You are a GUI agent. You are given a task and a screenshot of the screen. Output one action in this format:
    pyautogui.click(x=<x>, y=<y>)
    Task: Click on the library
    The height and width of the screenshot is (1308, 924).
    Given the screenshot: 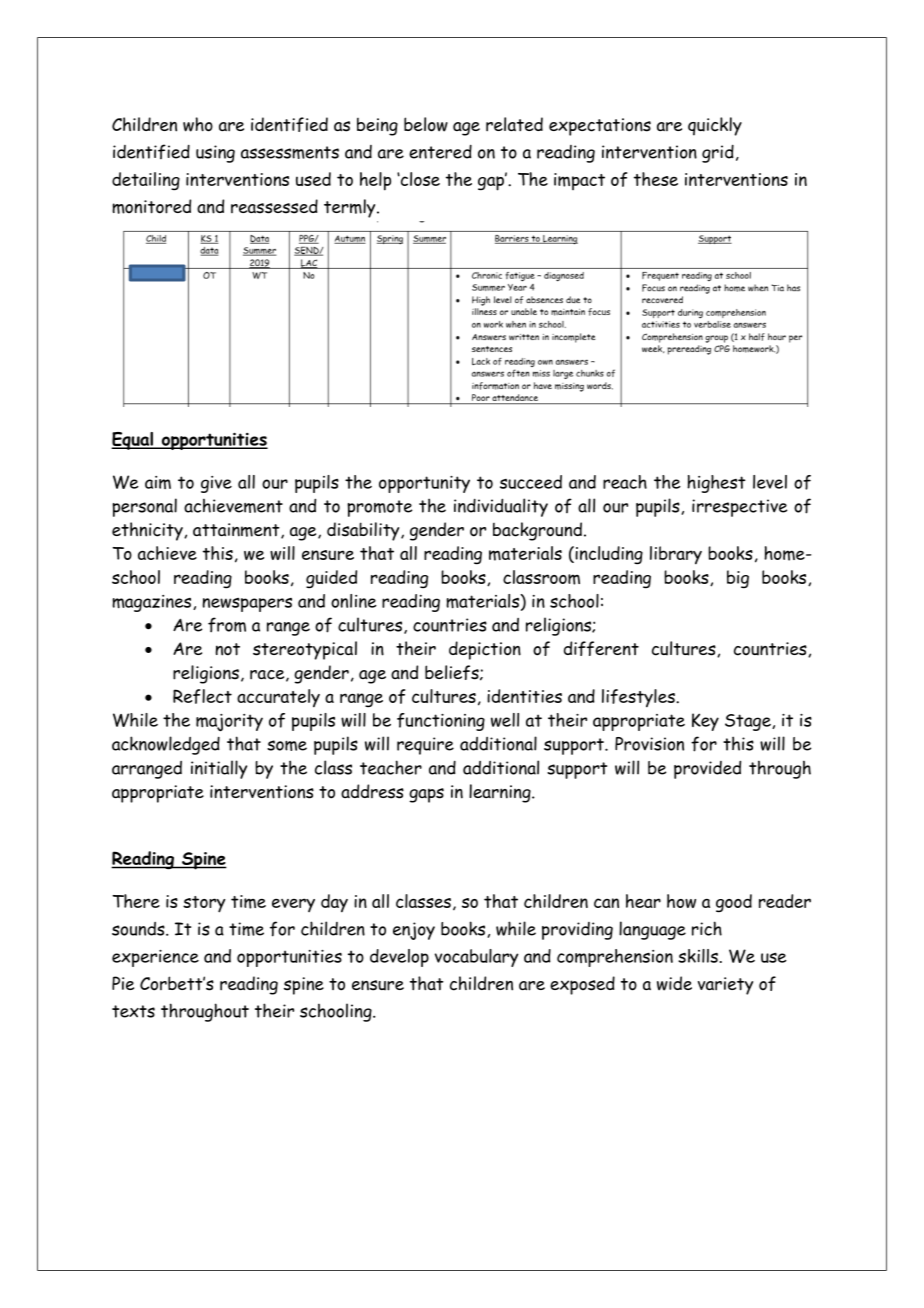 What is the action you would take?
    pyautogui.click(x=676, y=555)
